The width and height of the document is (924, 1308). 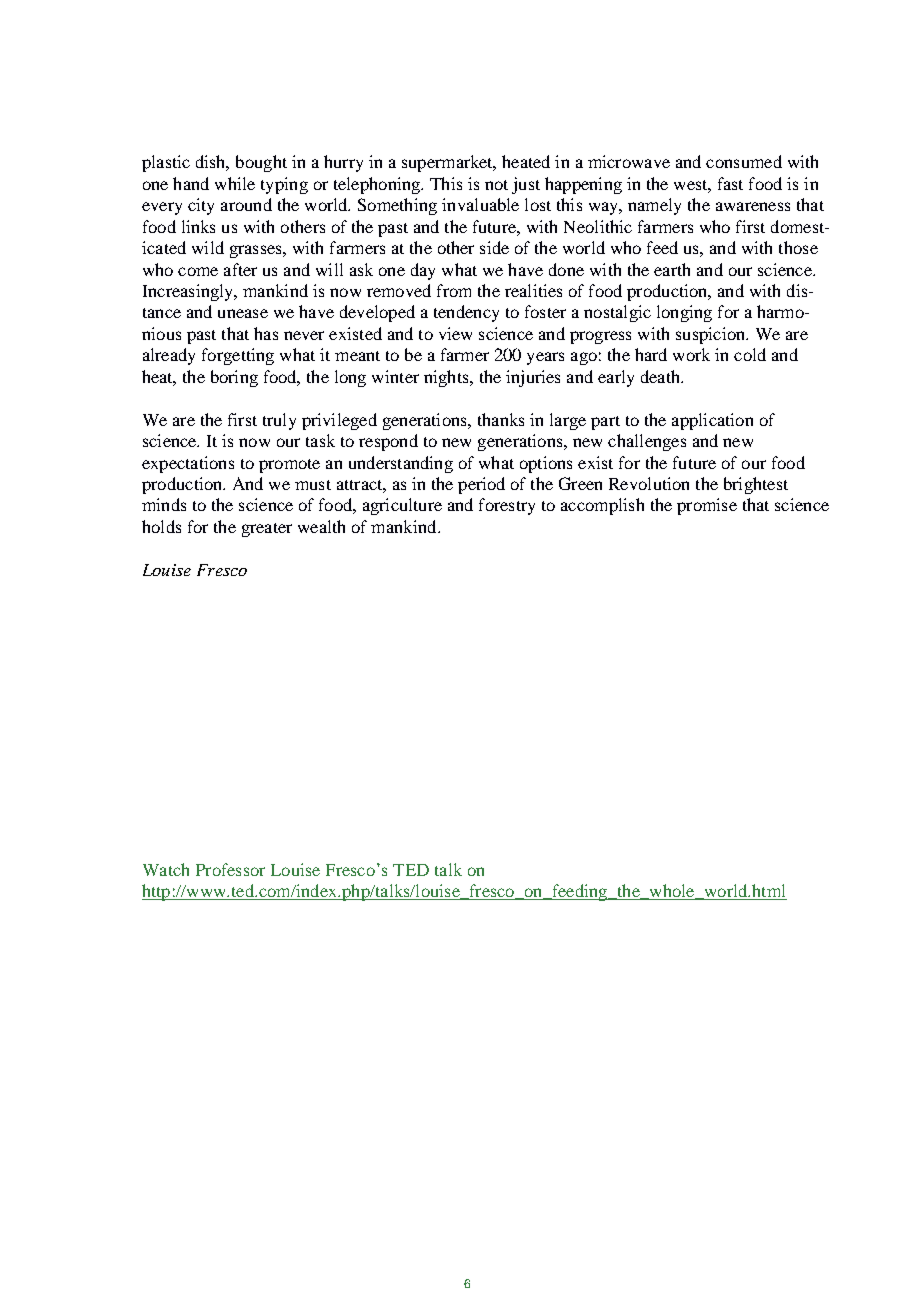 What do you see at coordinates (756, 485) in the document?
I see `brightest` at bounding box center [756, 485].
